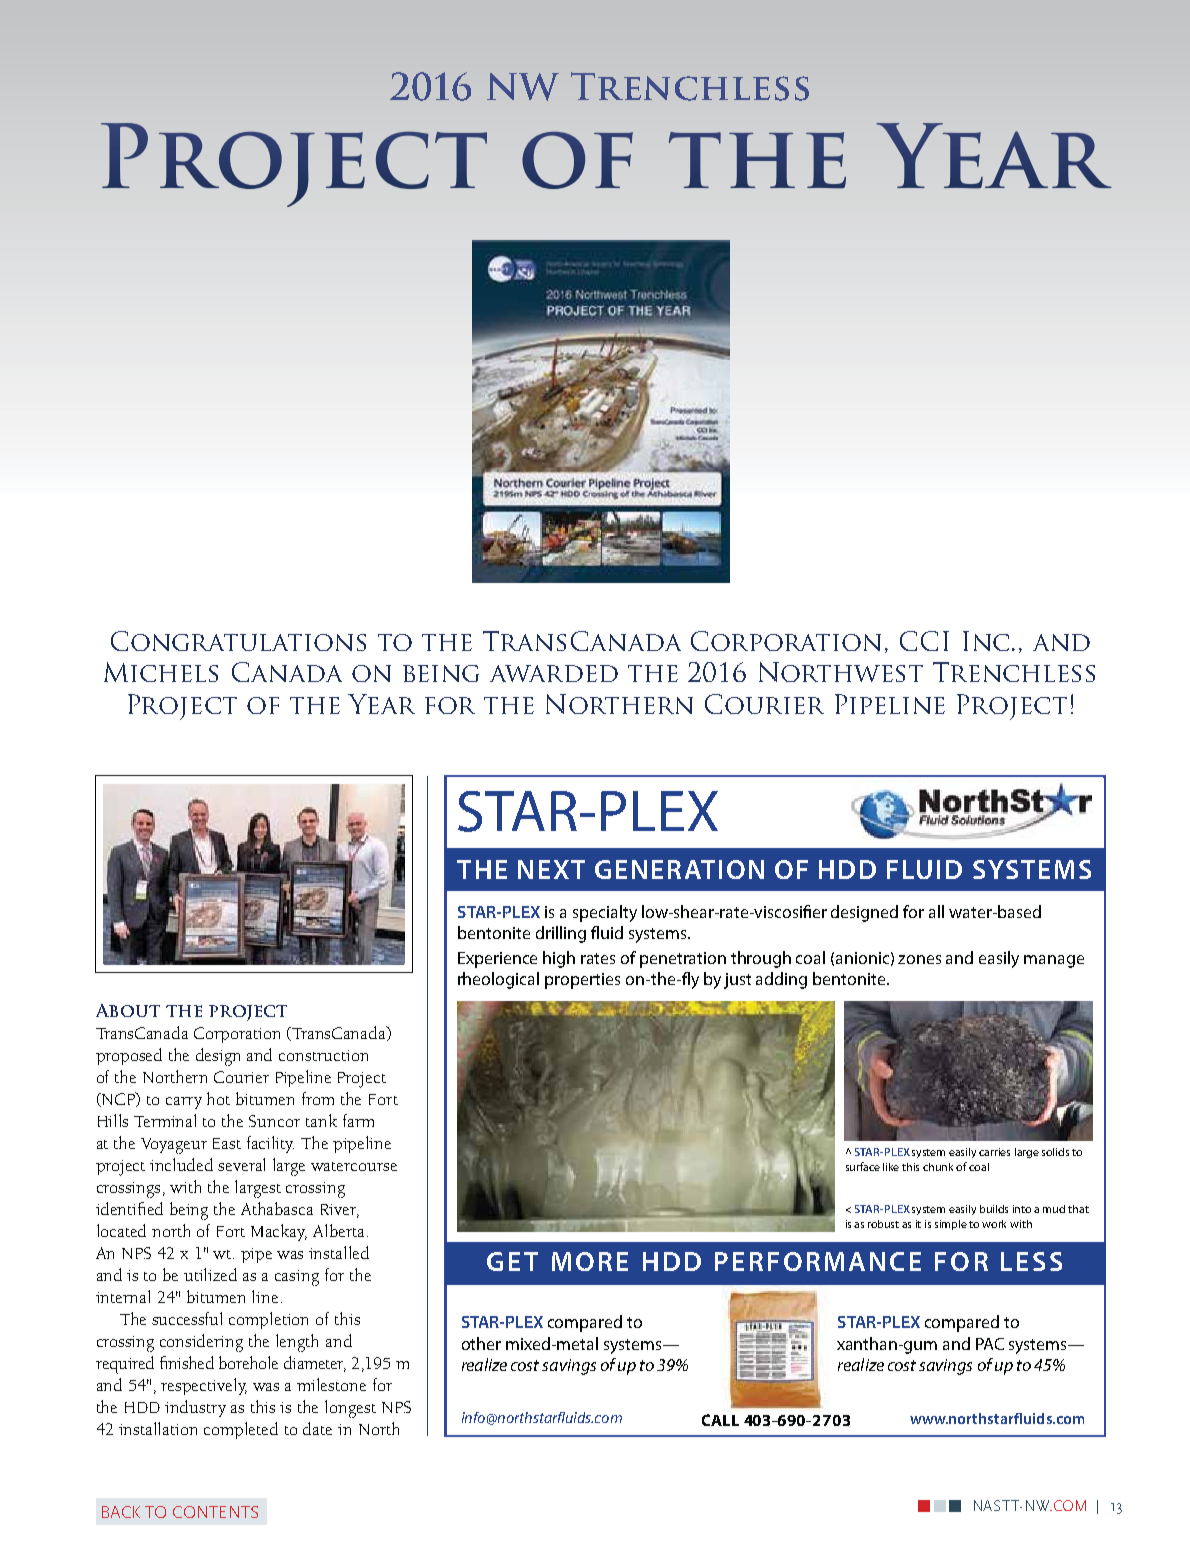 This screenshot has height=1551, width=1190. What do you see at coordinates (994, 1152) in the screenshot?
I see `carries` at bounding box center [994, 1152].
